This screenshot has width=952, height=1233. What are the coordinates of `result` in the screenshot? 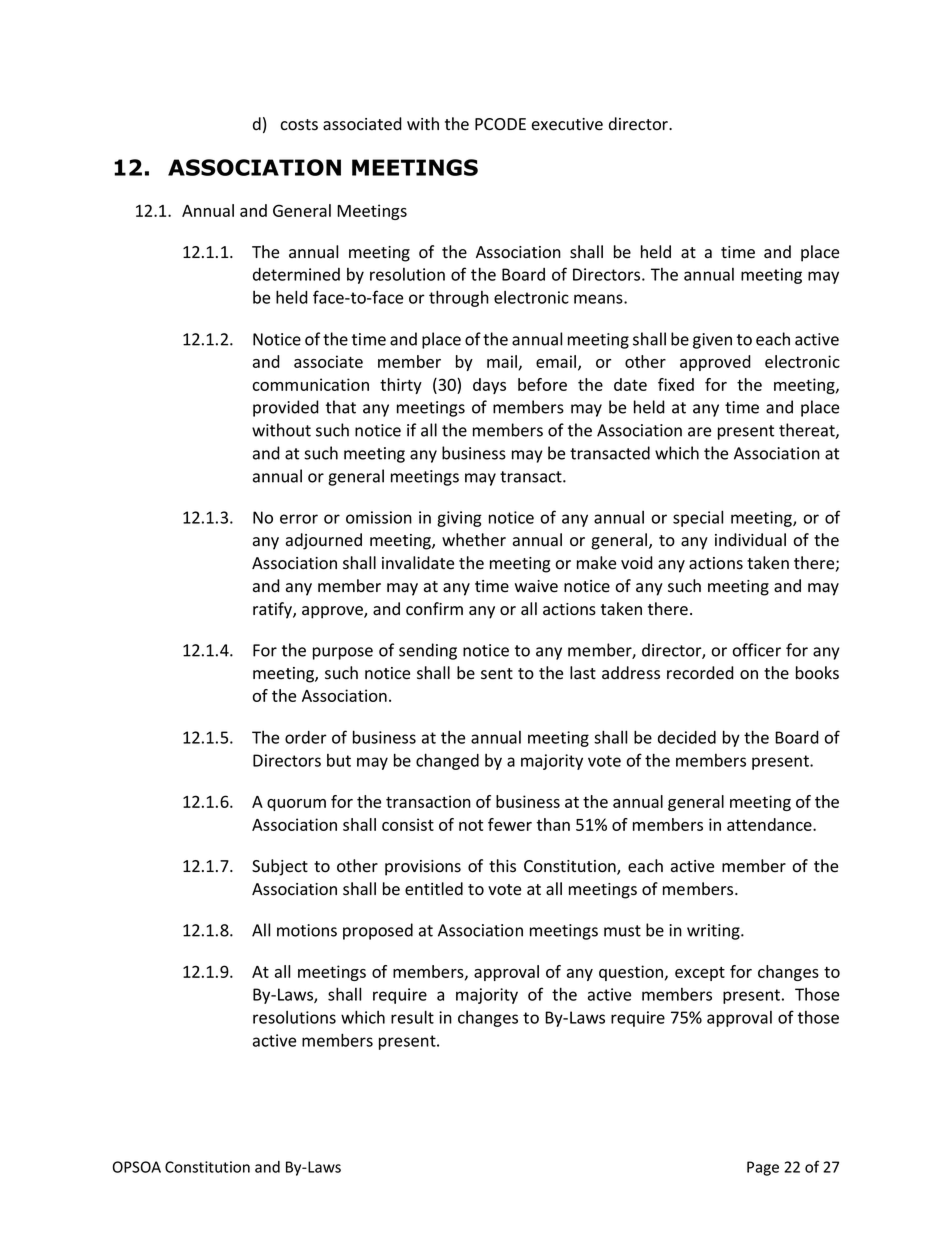 It's located at (412, 1017).
